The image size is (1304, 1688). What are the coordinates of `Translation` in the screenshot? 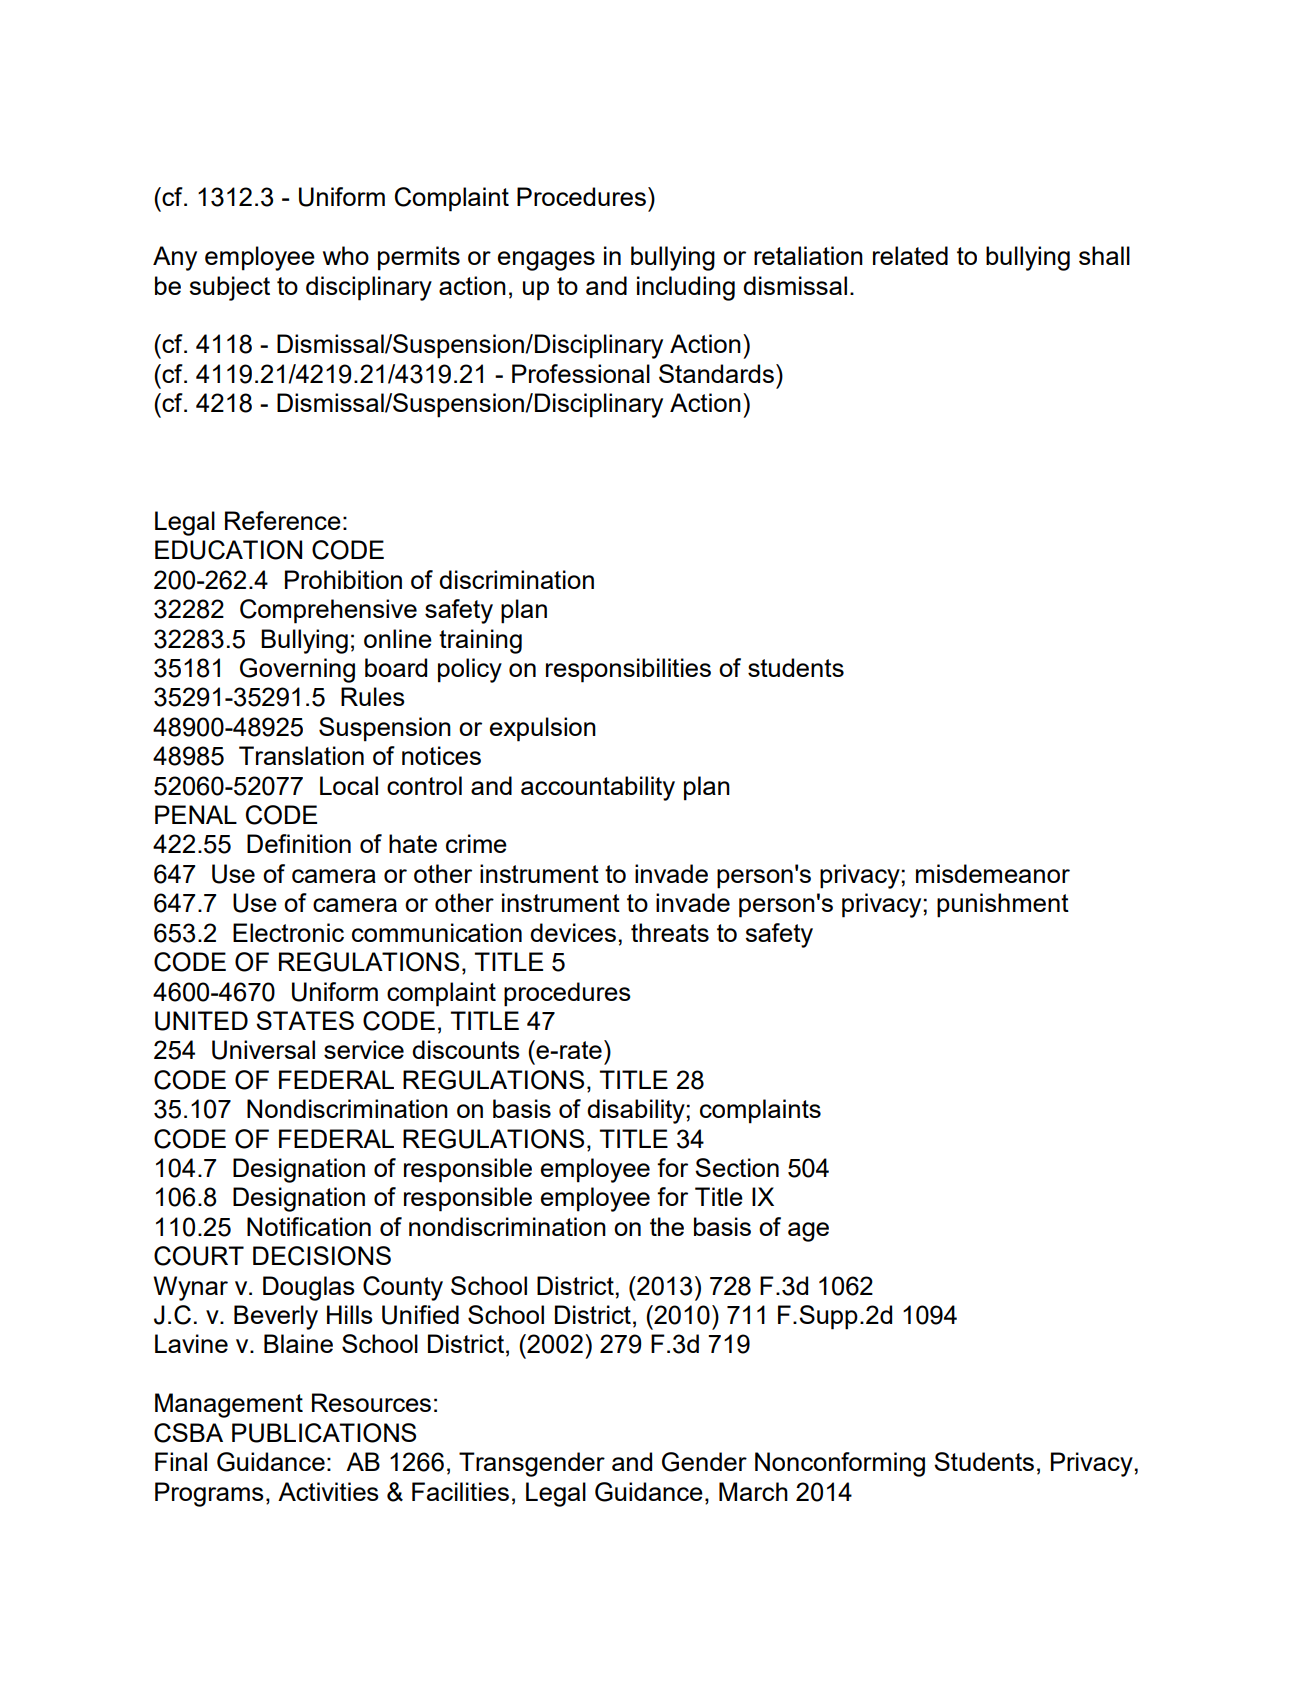 It's located at (301, 755).
